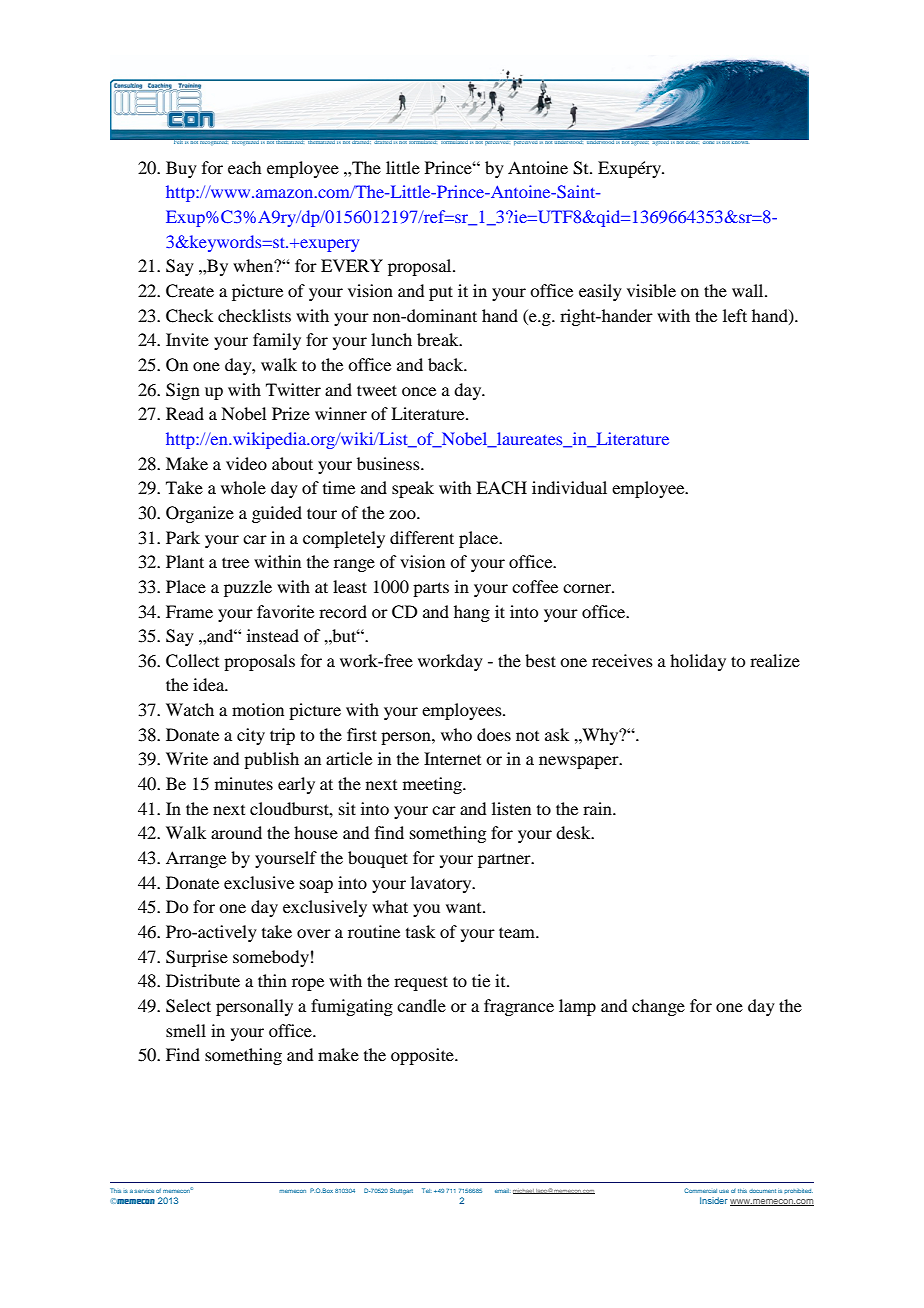 This screenshot has height=1308, width=924. I want to click on does, so click(494, 734).
